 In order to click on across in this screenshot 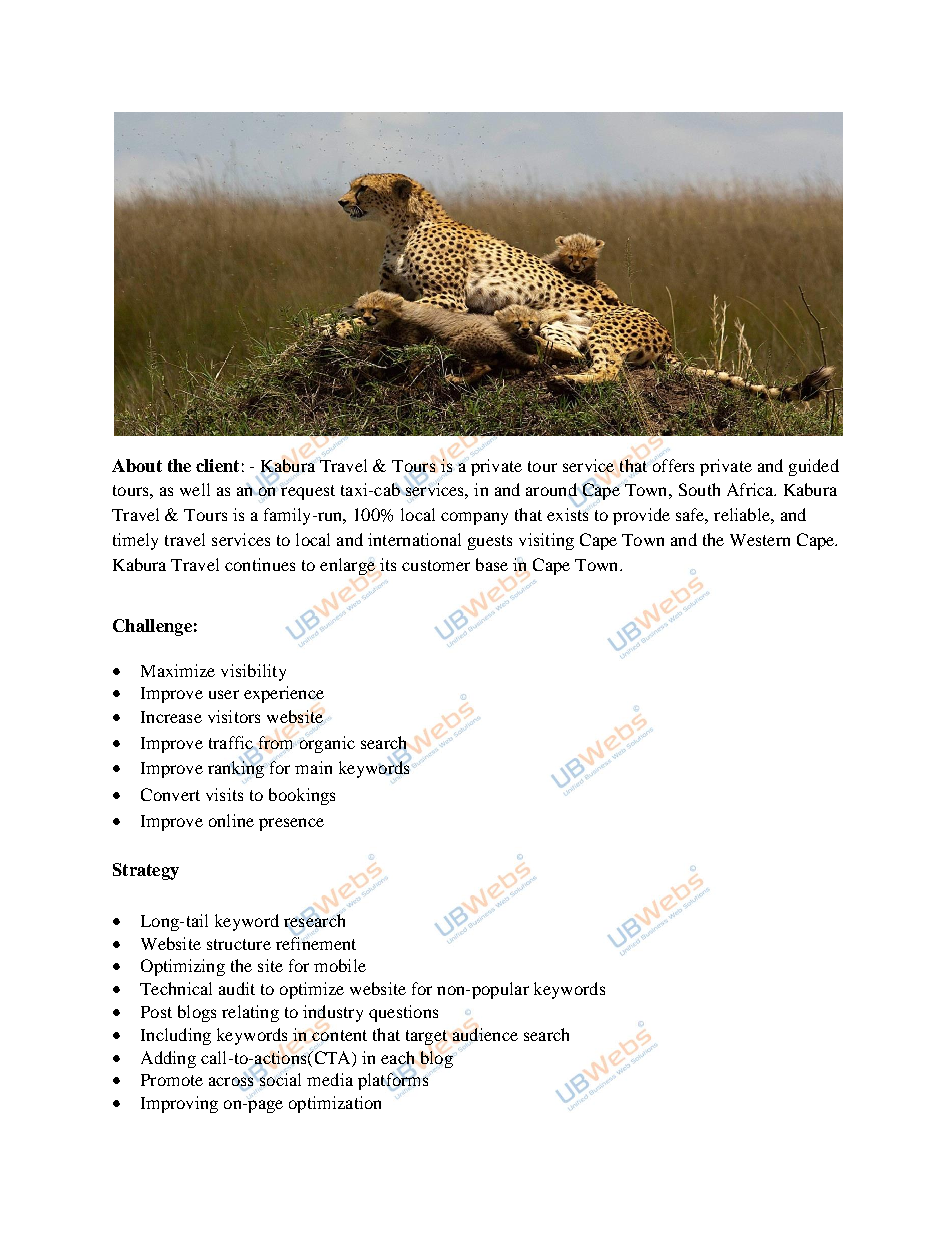, I will do `click(232, 1082)`.
